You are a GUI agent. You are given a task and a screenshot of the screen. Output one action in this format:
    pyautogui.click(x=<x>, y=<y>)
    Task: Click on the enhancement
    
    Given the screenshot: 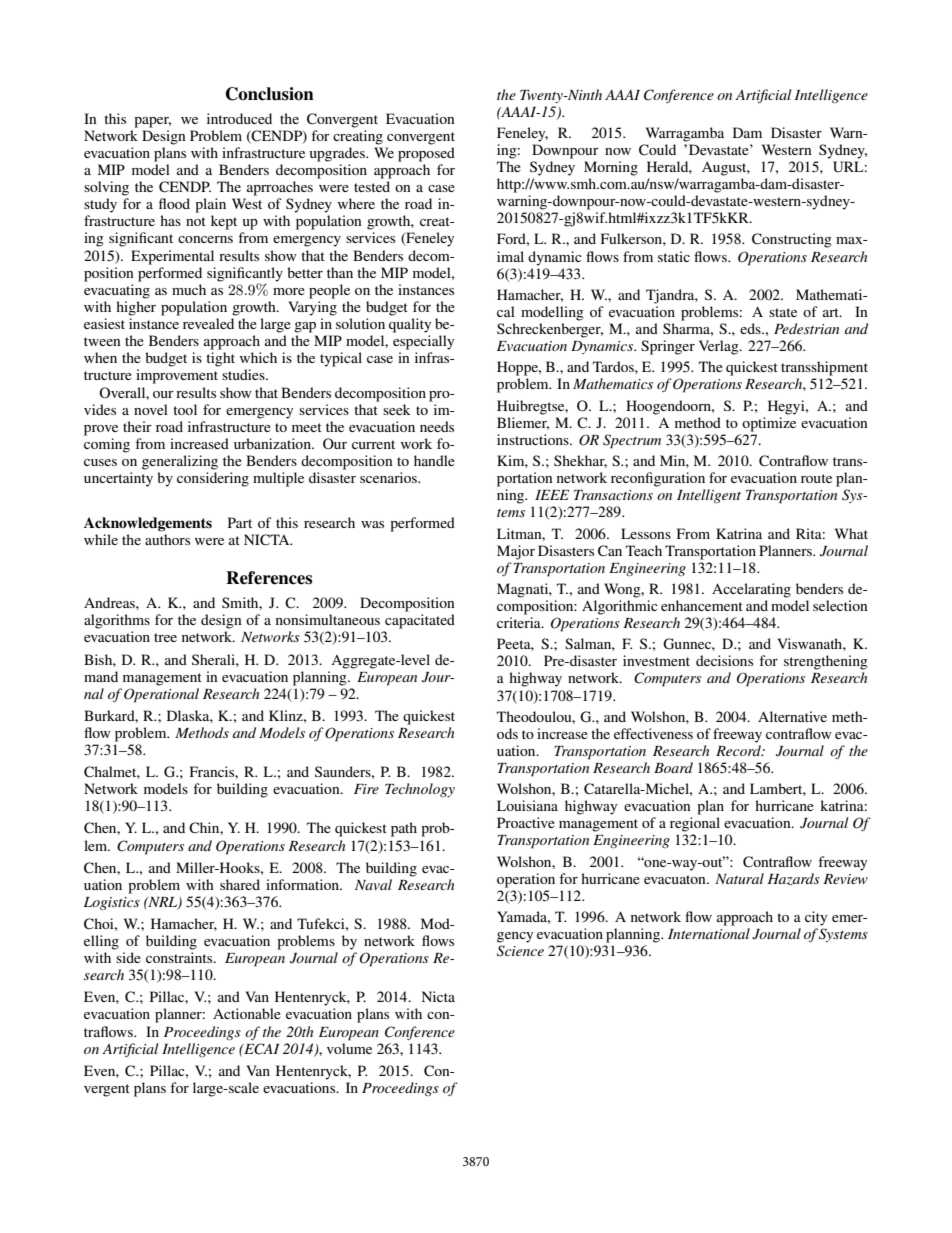 What is the action you would take?
    pyautogui.click(x=702, y=605)
